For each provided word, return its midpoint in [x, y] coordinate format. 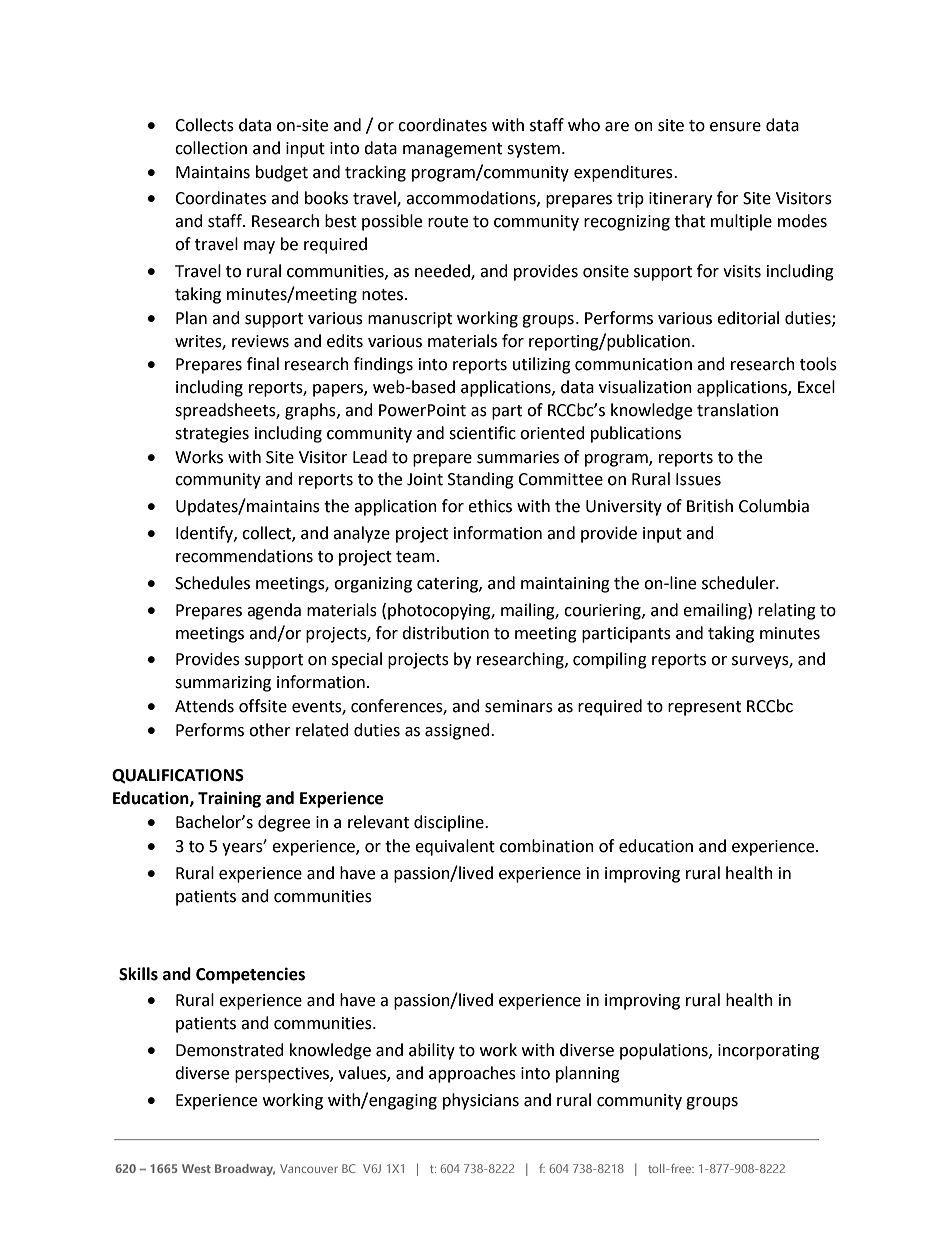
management [452, 150]
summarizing [223, 684]
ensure [735, 127]
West [196, 1168]
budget [282, 173]
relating [787, 611]
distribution [445, 633]
